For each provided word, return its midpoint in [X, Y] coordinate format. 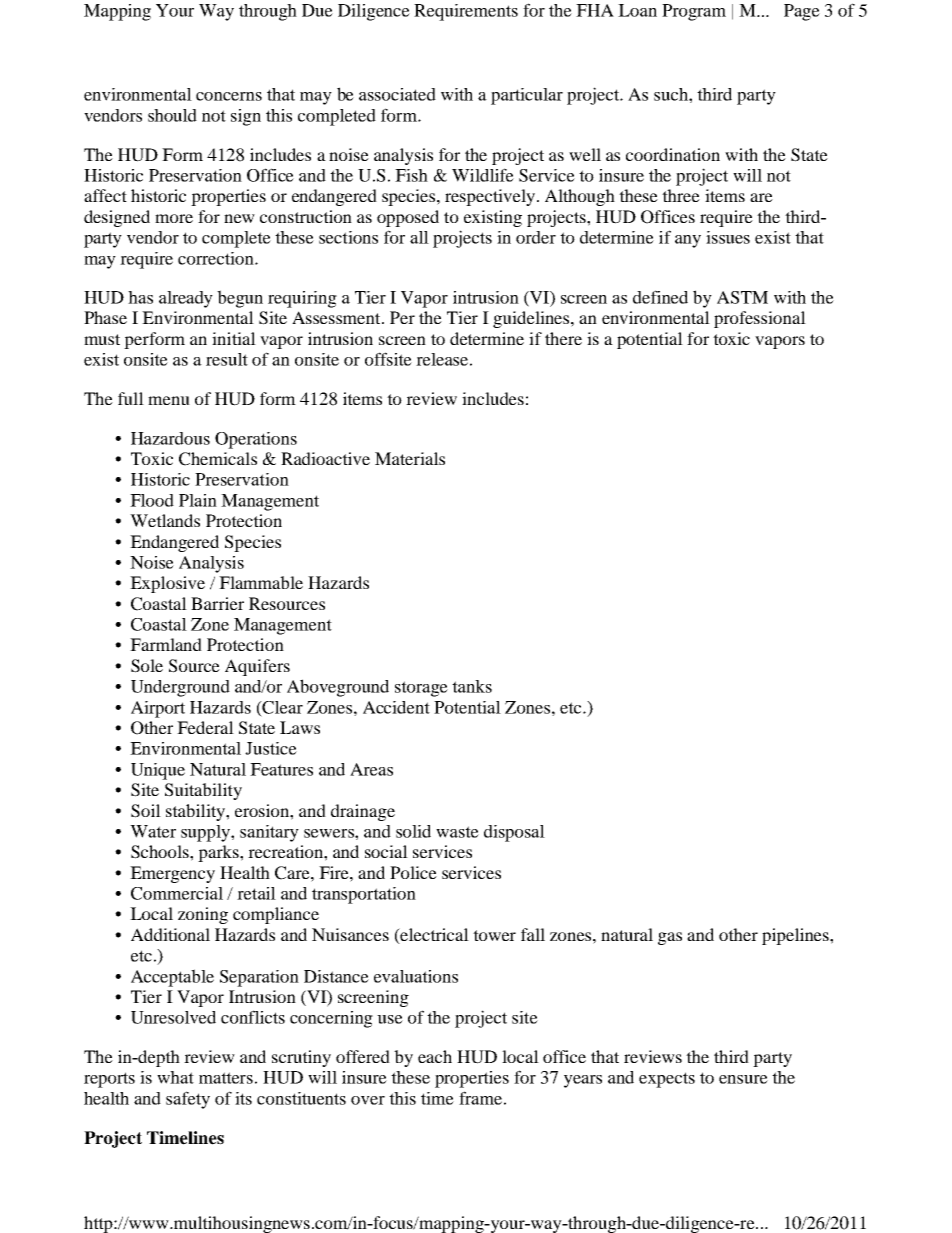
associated [397, 94]
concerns [229, 96]
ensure [743, 1079]
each [435, 1056]
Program [694, 12]
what [175, 1077]
